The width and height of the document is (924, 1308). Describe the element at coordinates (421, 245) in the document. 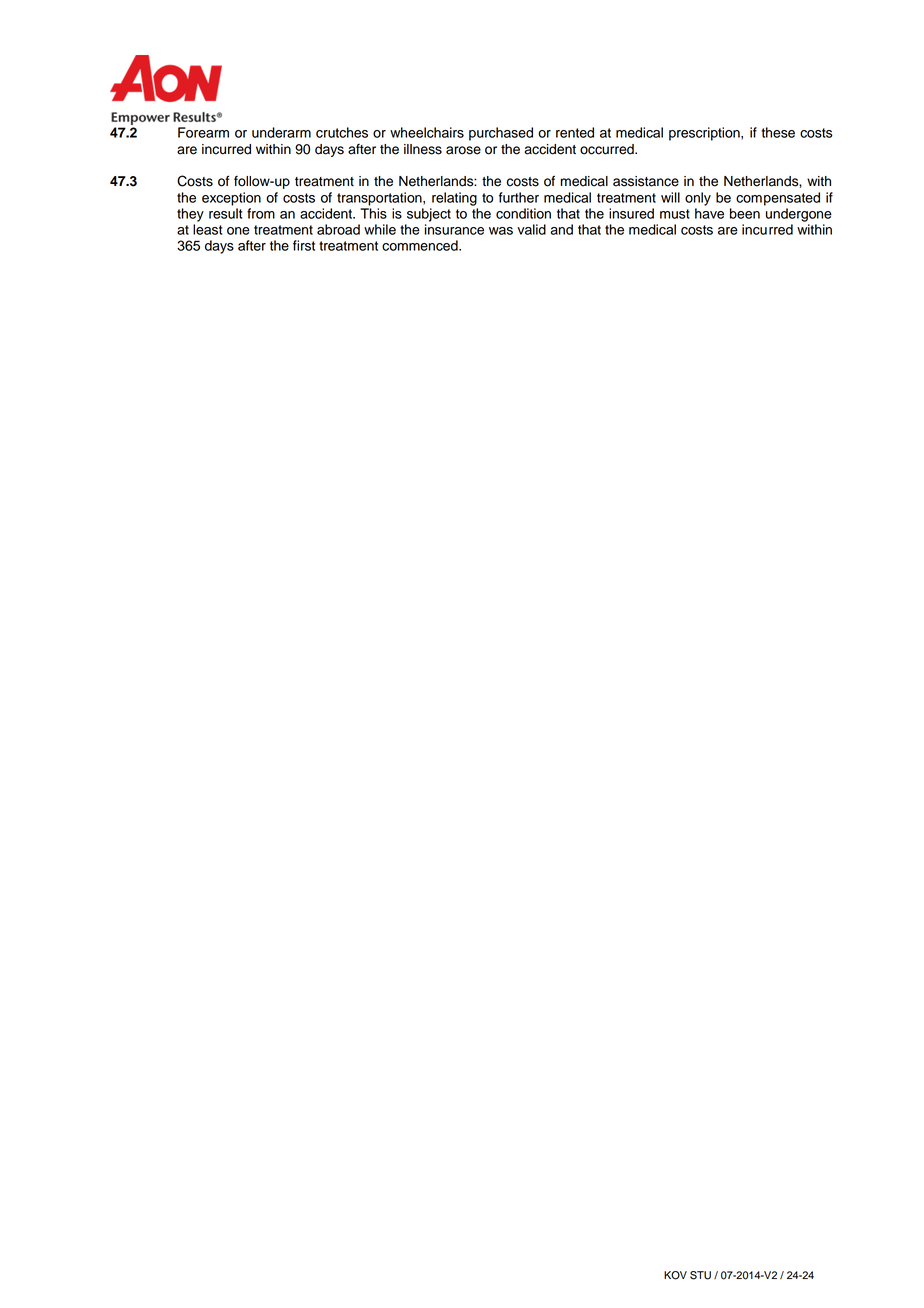

I see `commenced` at that location.
